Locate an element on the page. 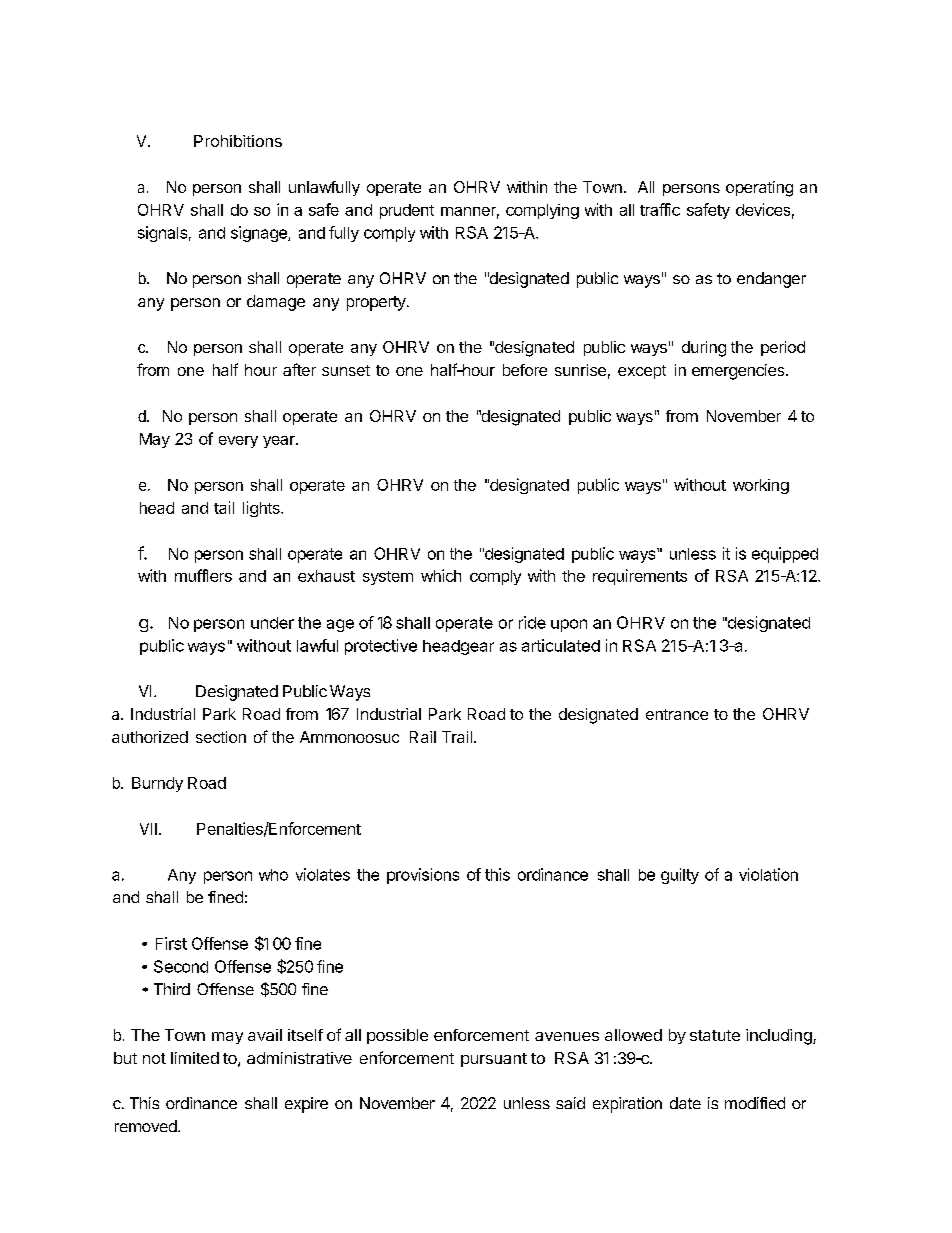  operating is located at coordinates (759, 189).
